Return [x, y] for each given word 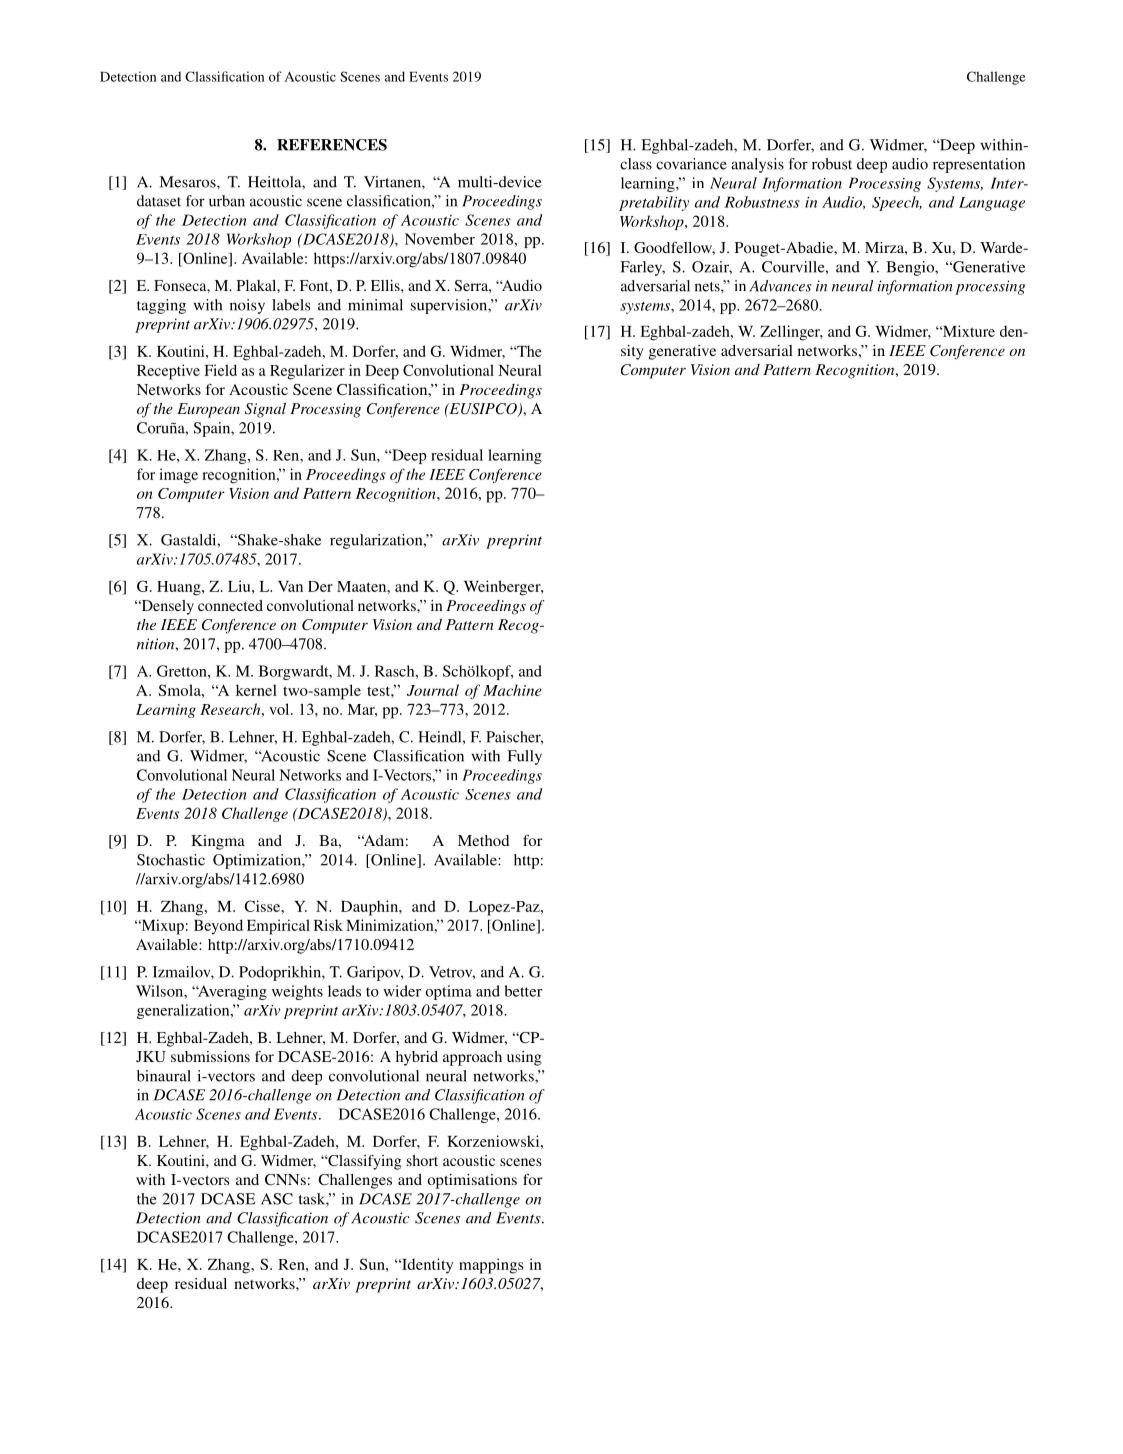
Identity [426, 1266]
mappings [491, 1266]
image [178, 476]
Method [483, 840]
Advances [780, 286]
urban [227, 201]
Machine [512, 690]
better [524, 991]
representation [979, 165]
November [440, 239]
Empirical [278, 927]
